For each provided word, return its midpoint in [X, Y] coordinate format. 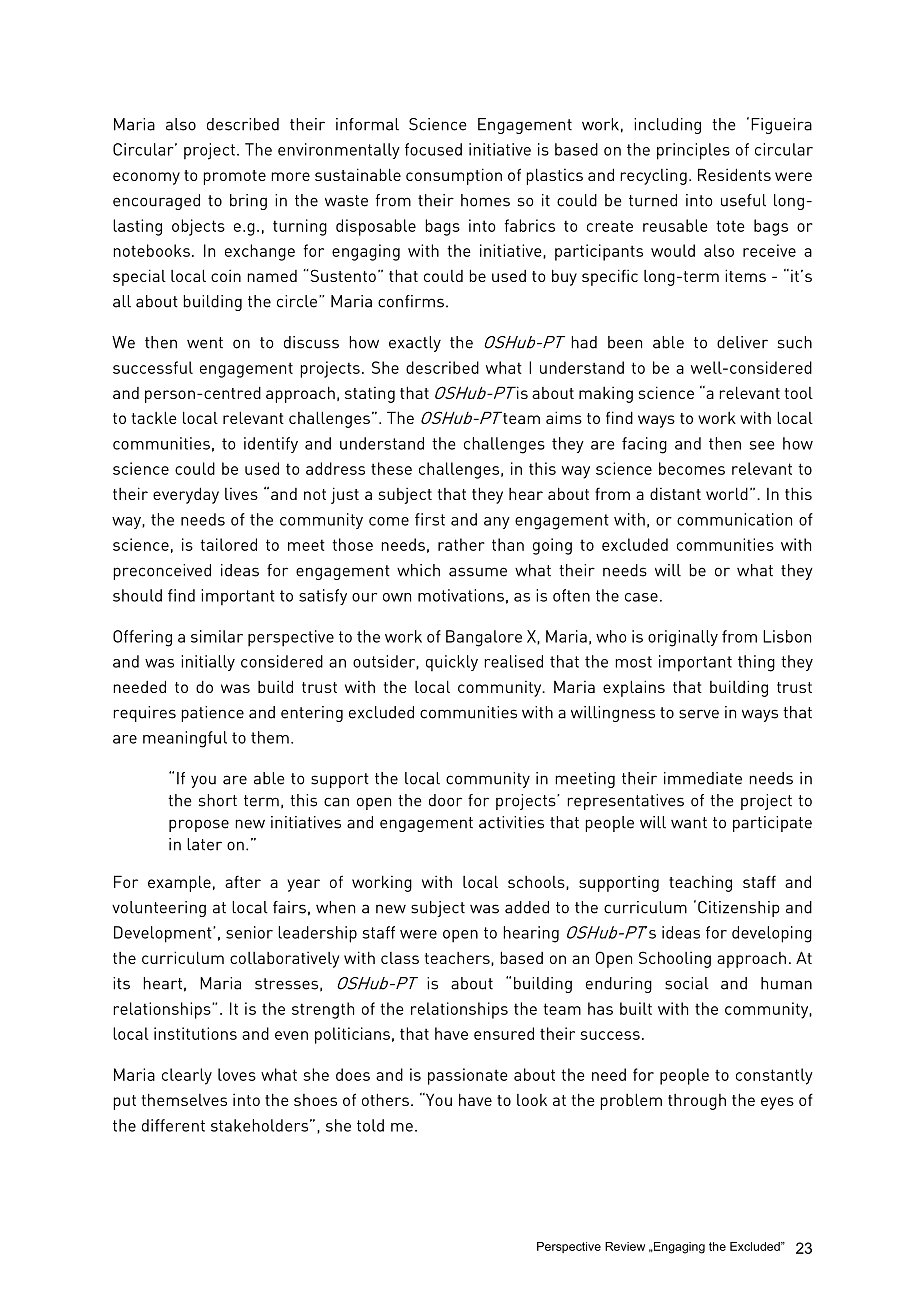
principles [693, 151]
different [173, 1125]
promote [234, 177]
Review [625, 1246]
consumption [454, 176]
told [370, 1125]
